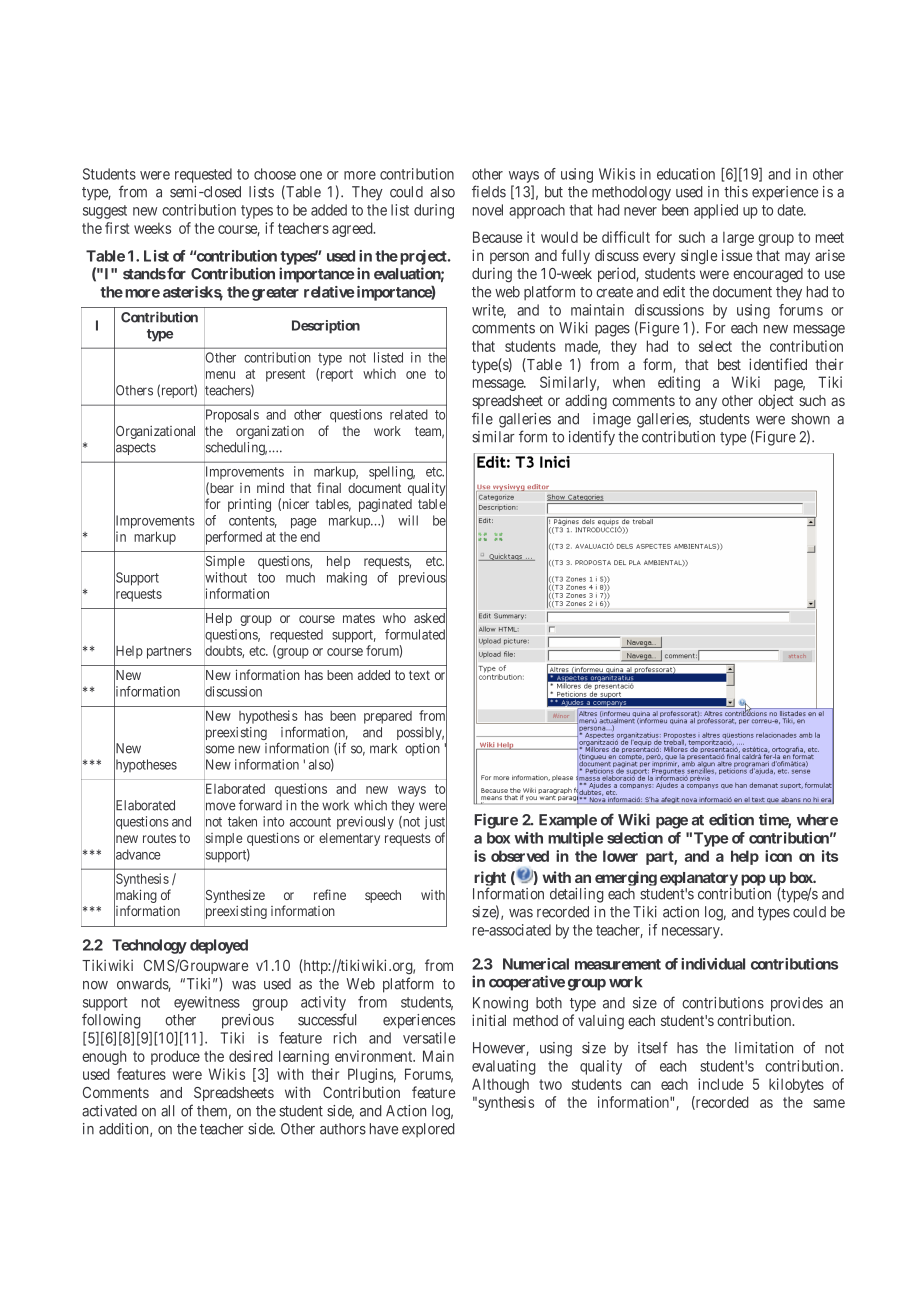  Describe the element at coordinates (159, 838) in the page. I see `routes` at that location.
